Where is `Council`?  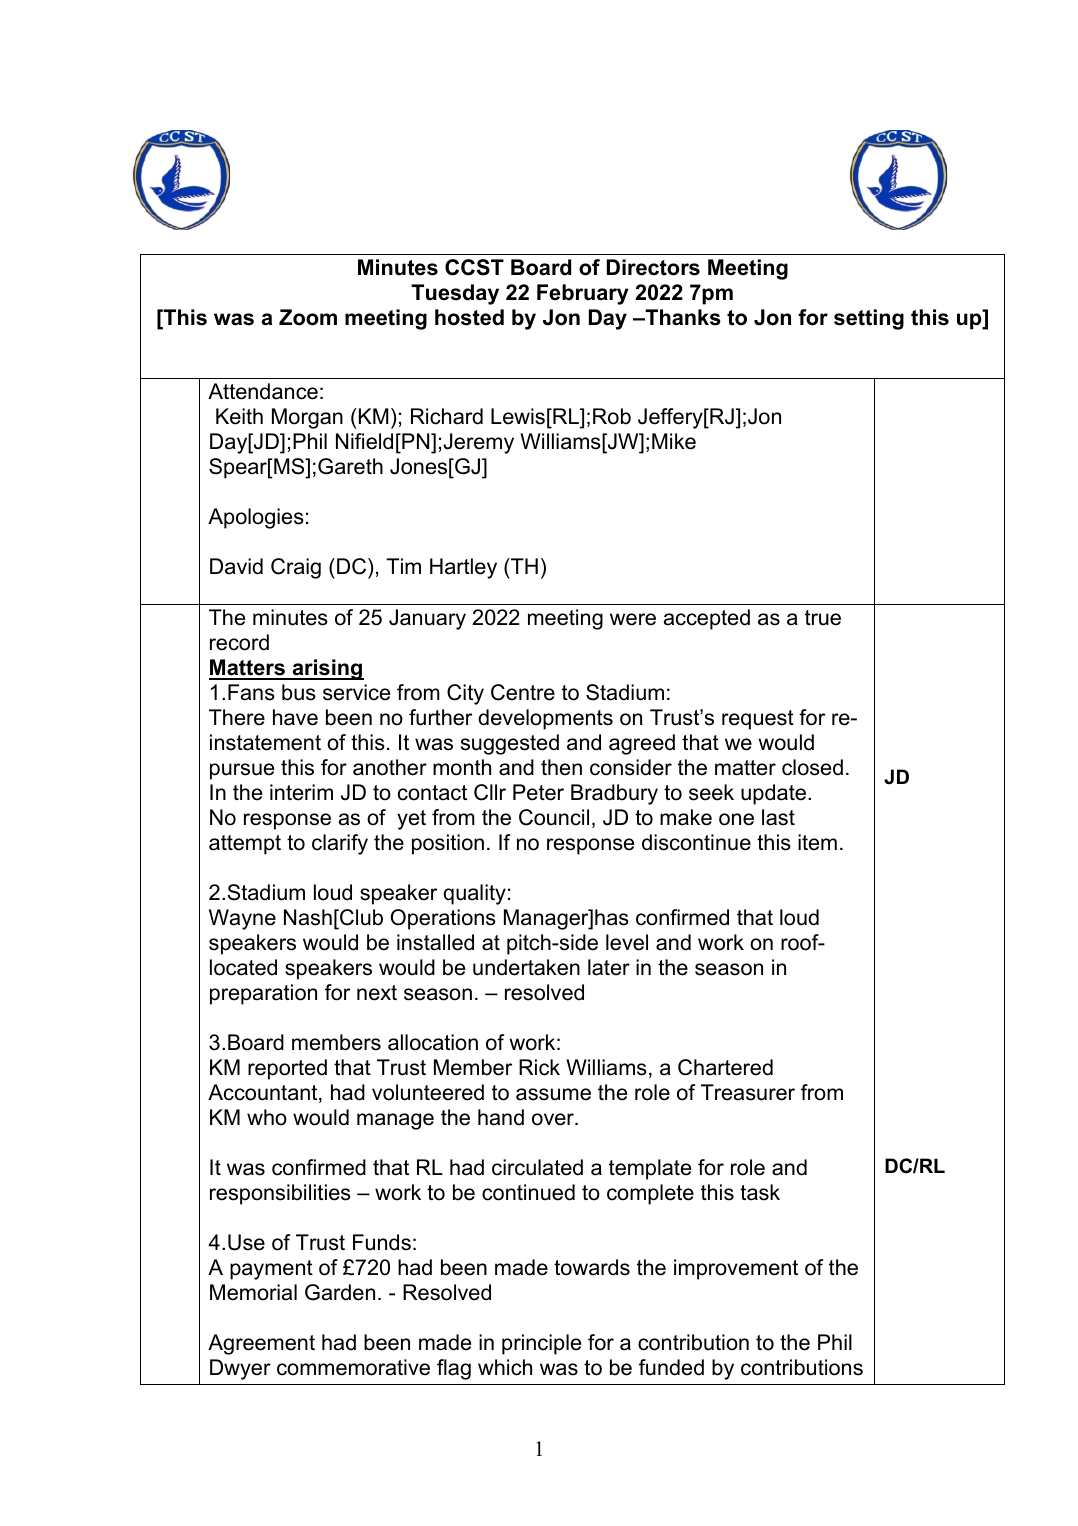
Council is located at coordinates (554, 817).
